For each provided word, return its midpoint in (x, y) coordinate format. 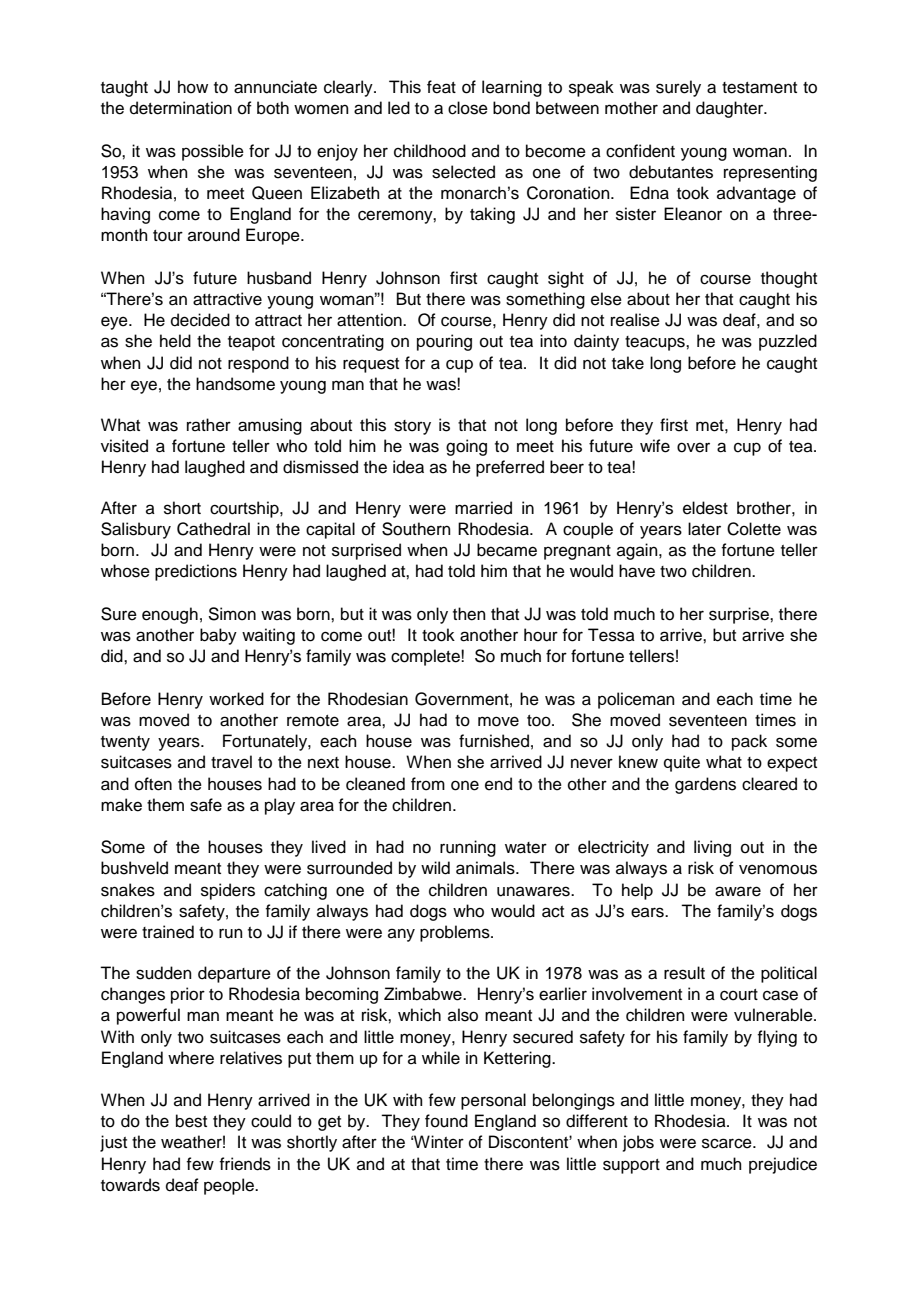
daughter (731, 109)
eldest (705, 508)
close (468, 108)
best (191, 1121)
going (466, 447)
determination (181, 108)
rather (209, 425)
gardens (705, 785)
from (428, 784)
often (153, 784)
